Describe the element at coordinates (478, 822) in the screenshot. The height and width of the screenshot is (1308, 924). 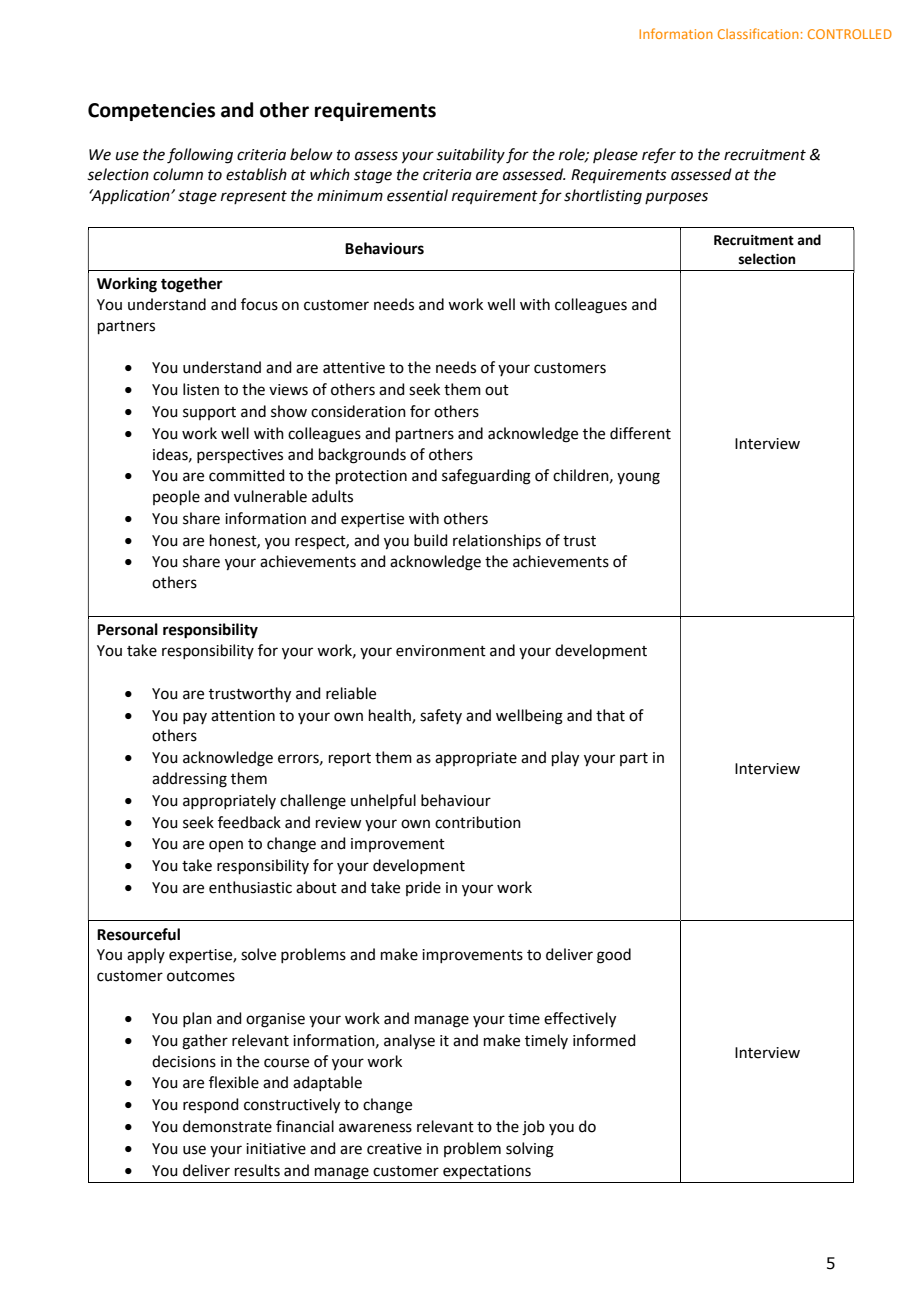
I see `contribution` at that location.
